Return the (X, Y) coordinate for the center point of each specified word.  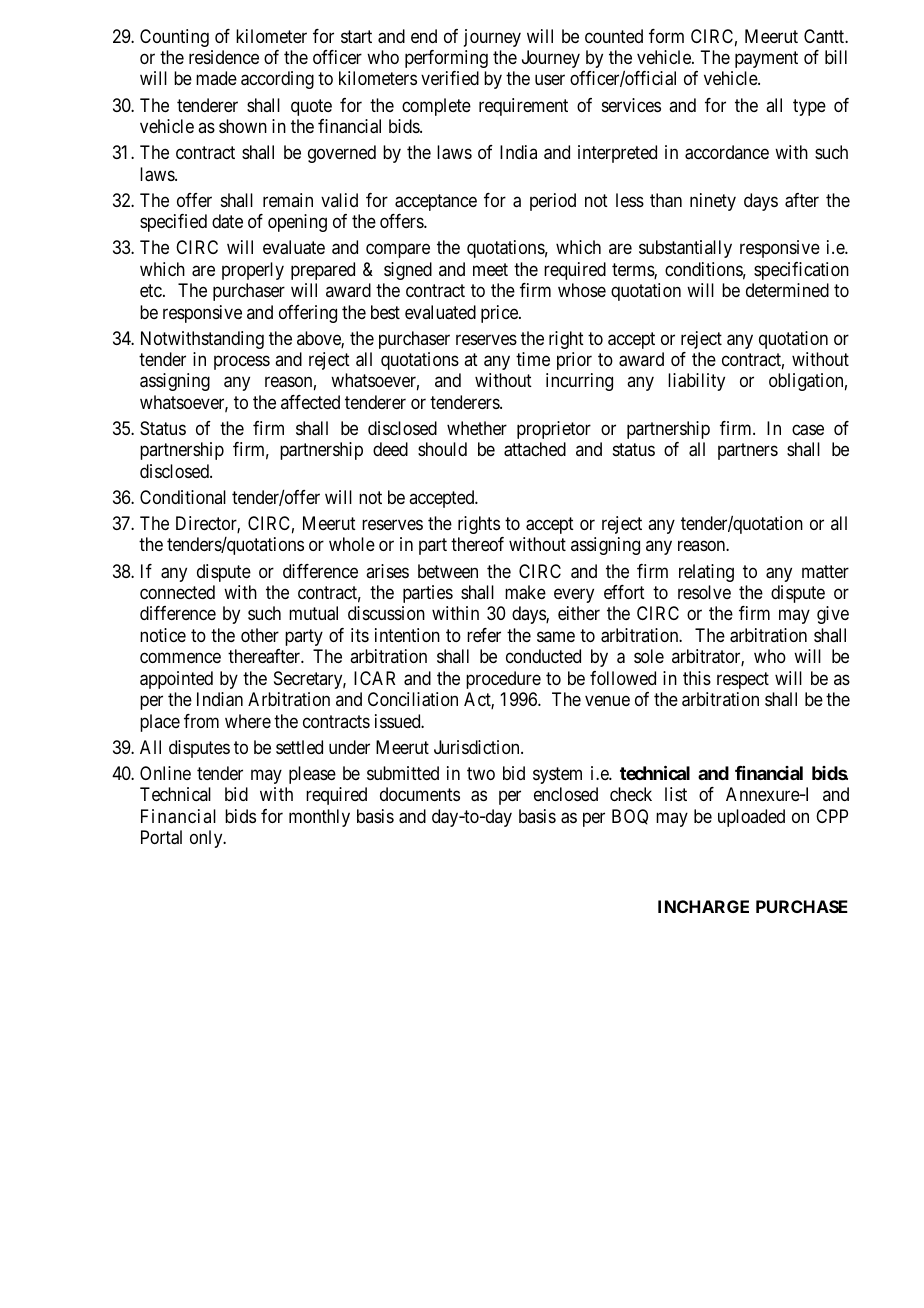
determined (787, 290)
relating (706, 573)
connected (177, 592)
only (207, 839)
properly (253, 271)
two (481, 773)
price (500, 314)
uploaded (751, 818)
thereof (477, 544)
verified (450, 78)
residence (224, 57)
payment (766, 59)
